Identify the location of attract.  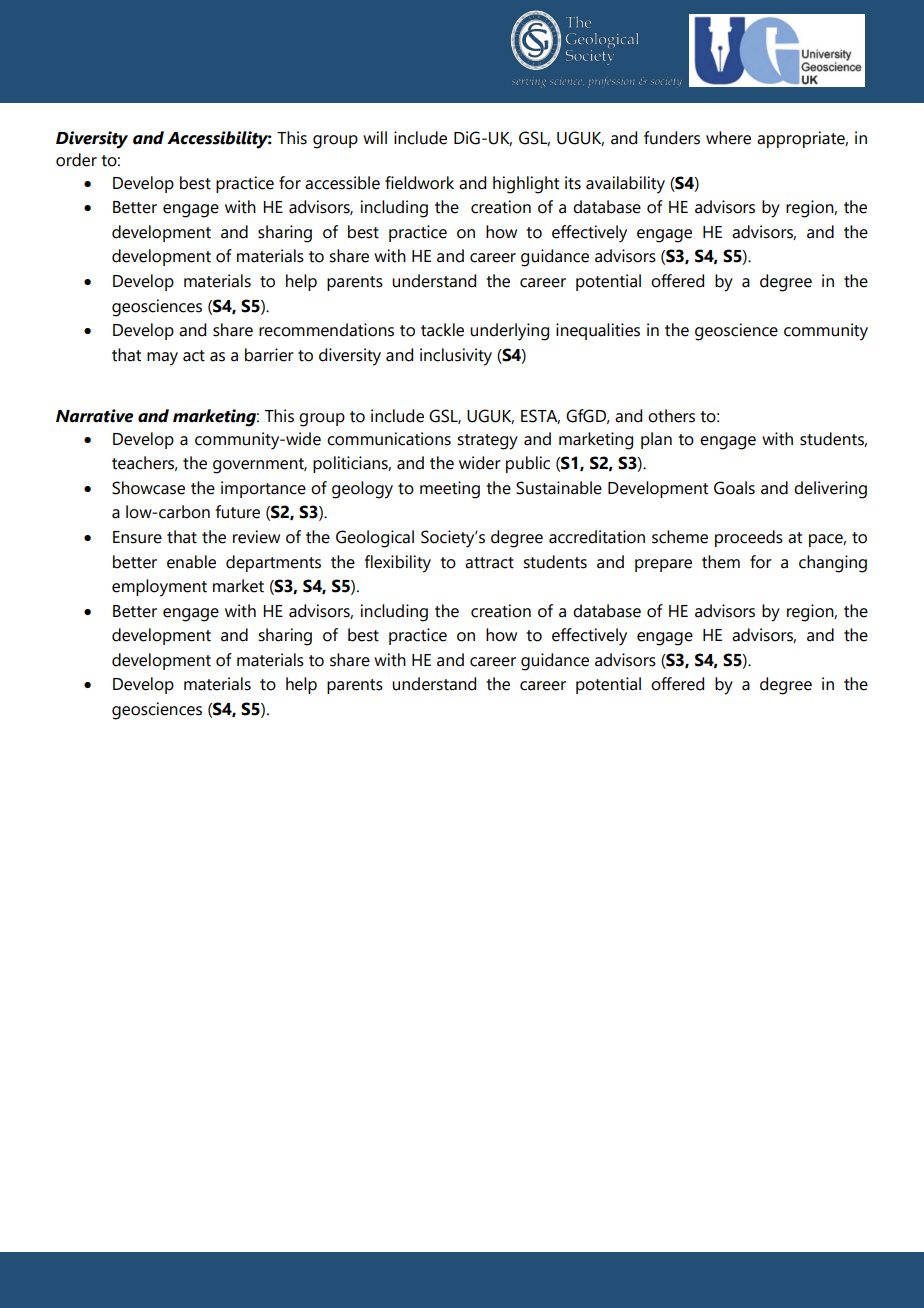
(489, 563).
